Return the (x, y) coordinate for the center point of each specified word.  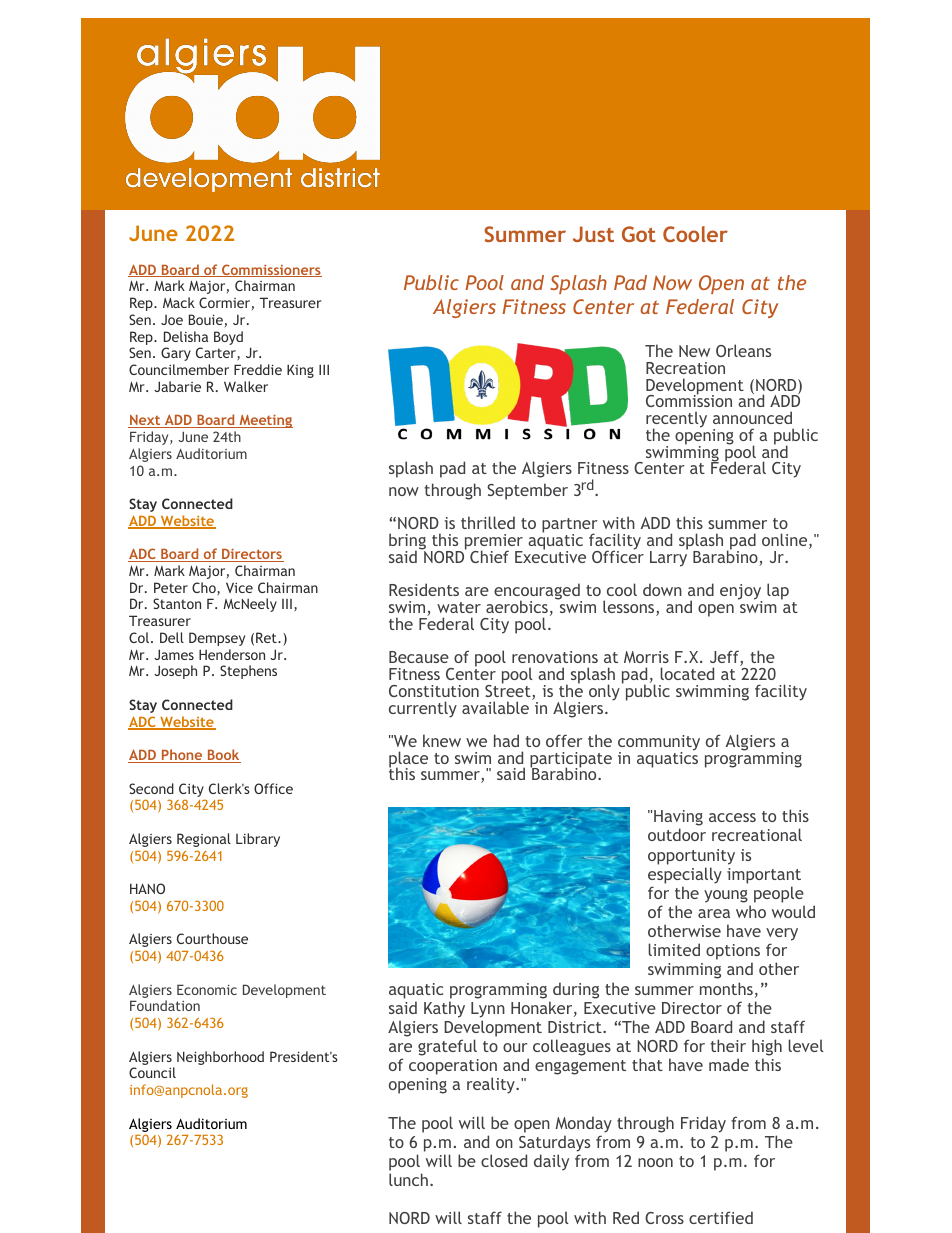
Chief (489, 556)
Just (593, 234)
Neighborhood (220, 1058)
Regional (204, 840)
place (408, 760)
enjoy (741, 593)
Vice (239, 587)
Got (639, 234)
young (726, 896)
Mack (179, 302)
